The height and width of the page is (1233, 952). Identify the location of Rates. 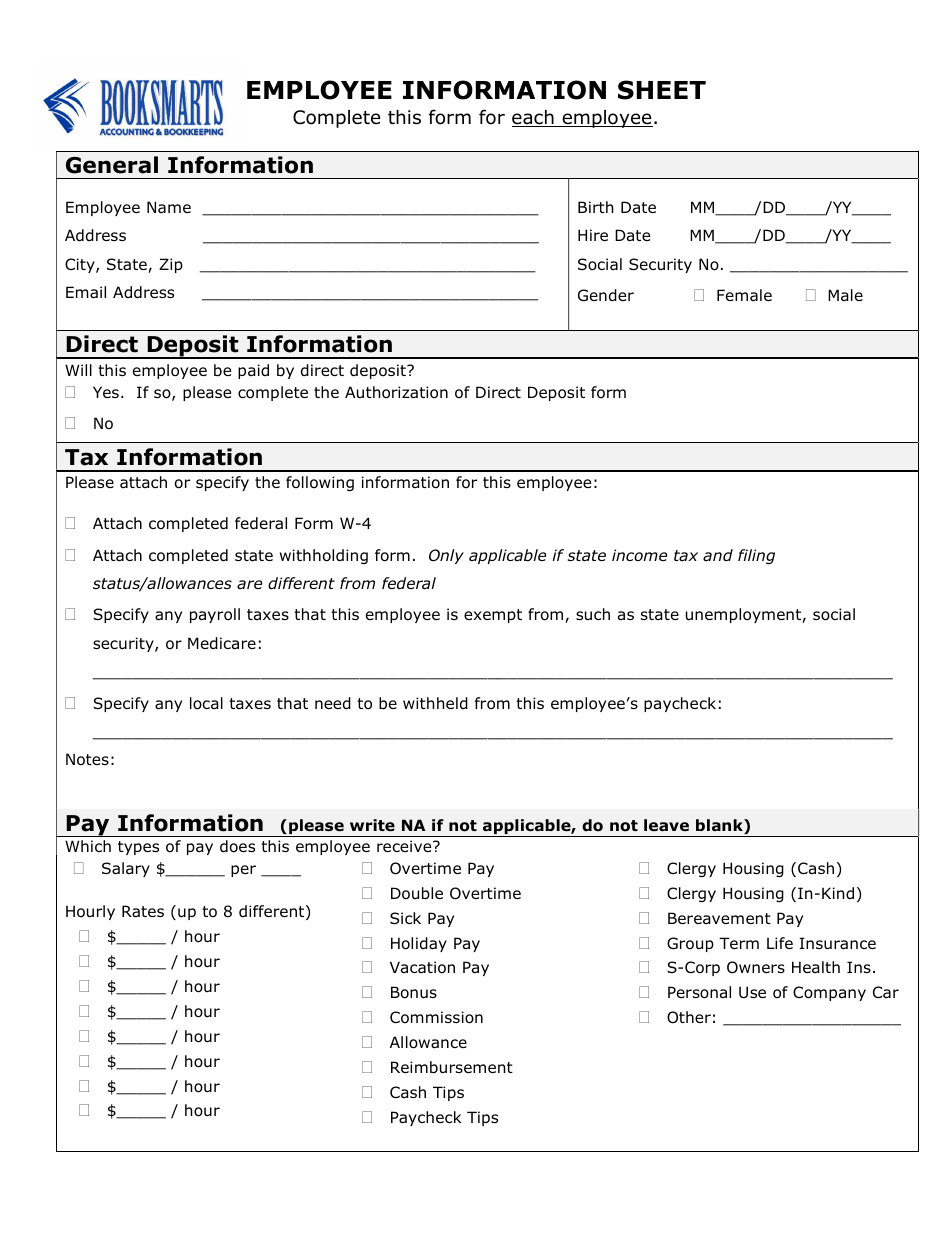
(143, 911).
